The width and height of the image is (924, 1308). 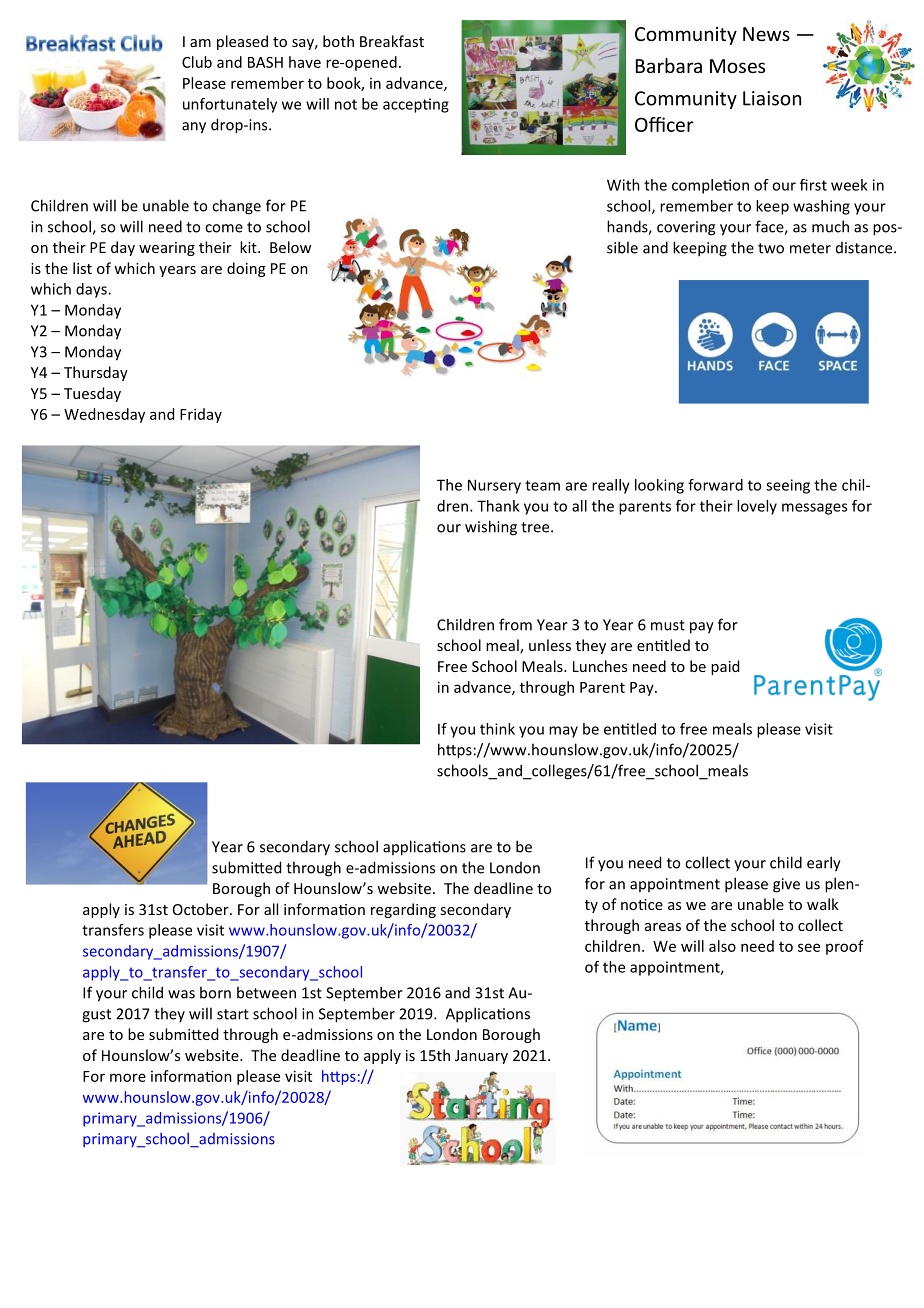 I want to click on Club, so click(x=197, y=62).
